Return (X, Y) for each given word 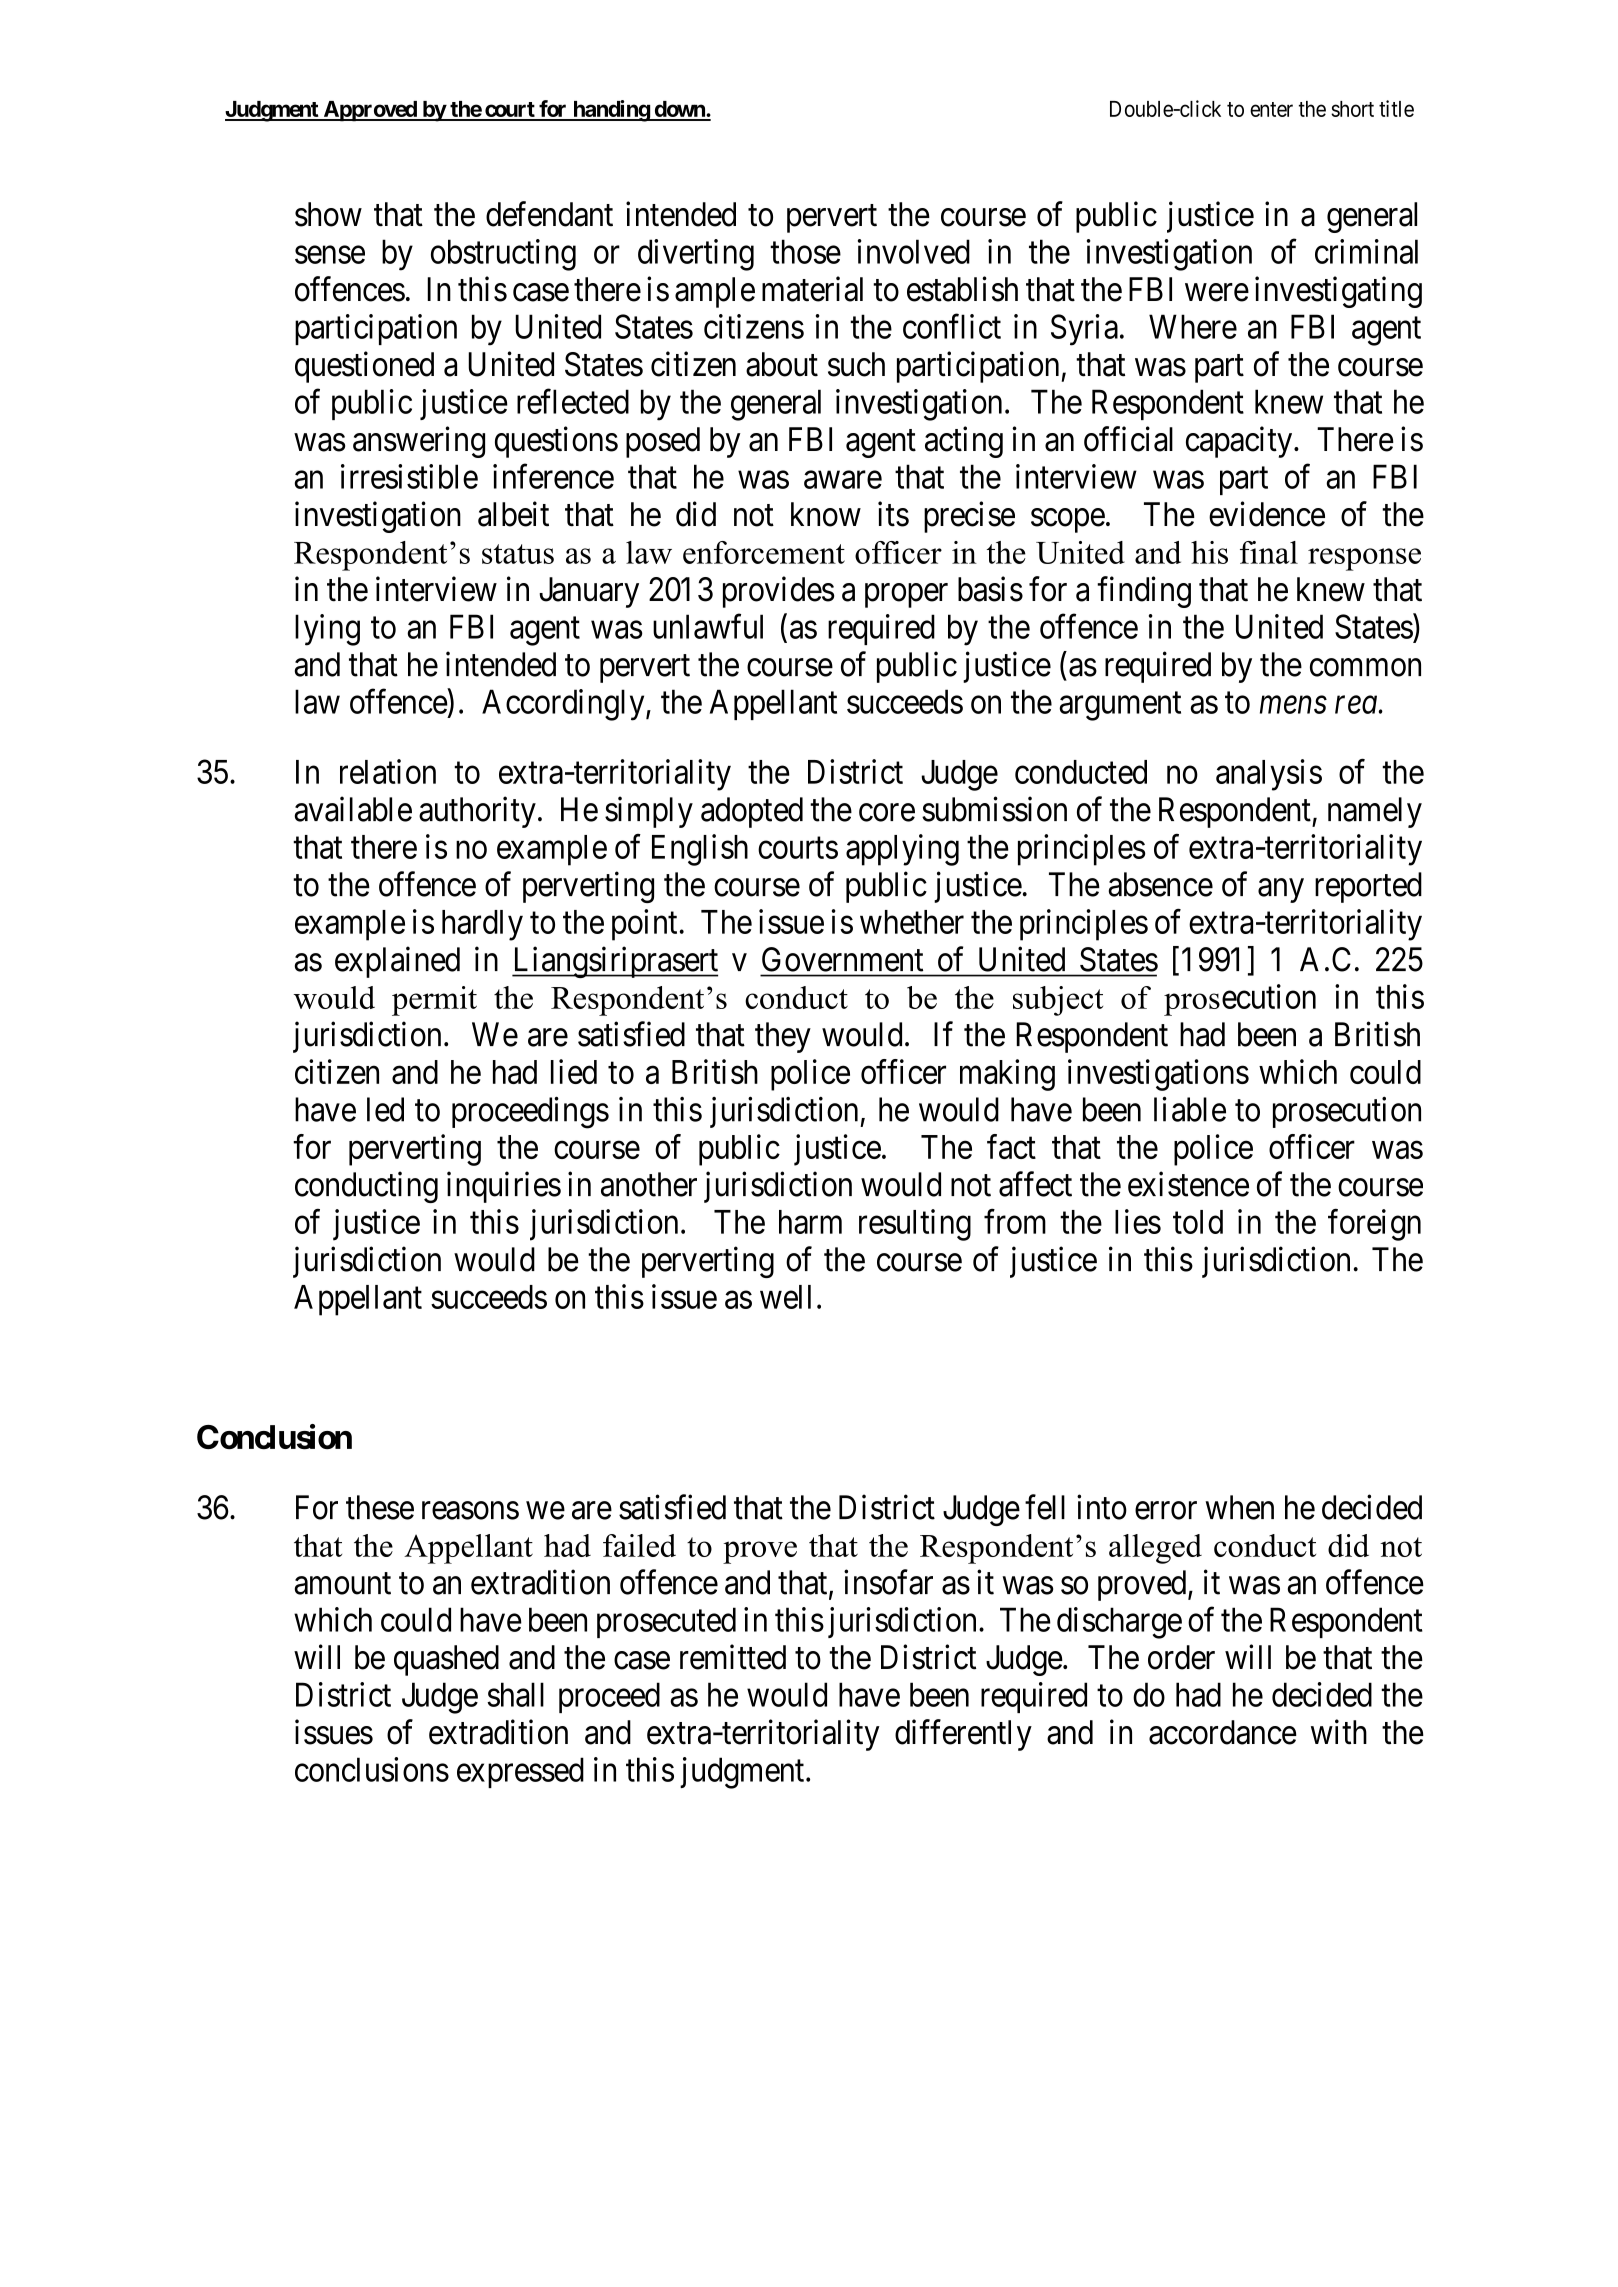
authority (477, 812)
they (783, 1037)
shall (515, 1694)
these (380, 1507)
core (887, 813)
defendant (549, 214)
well (785, 1297)
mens (1293, 705)
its (893, 514)
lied (574, 1071)
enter (1271, 109)
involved (914, 251)
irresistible (409, 476)
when (1239, 1507)
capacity (1240, 442)
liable (1190, 1109)
